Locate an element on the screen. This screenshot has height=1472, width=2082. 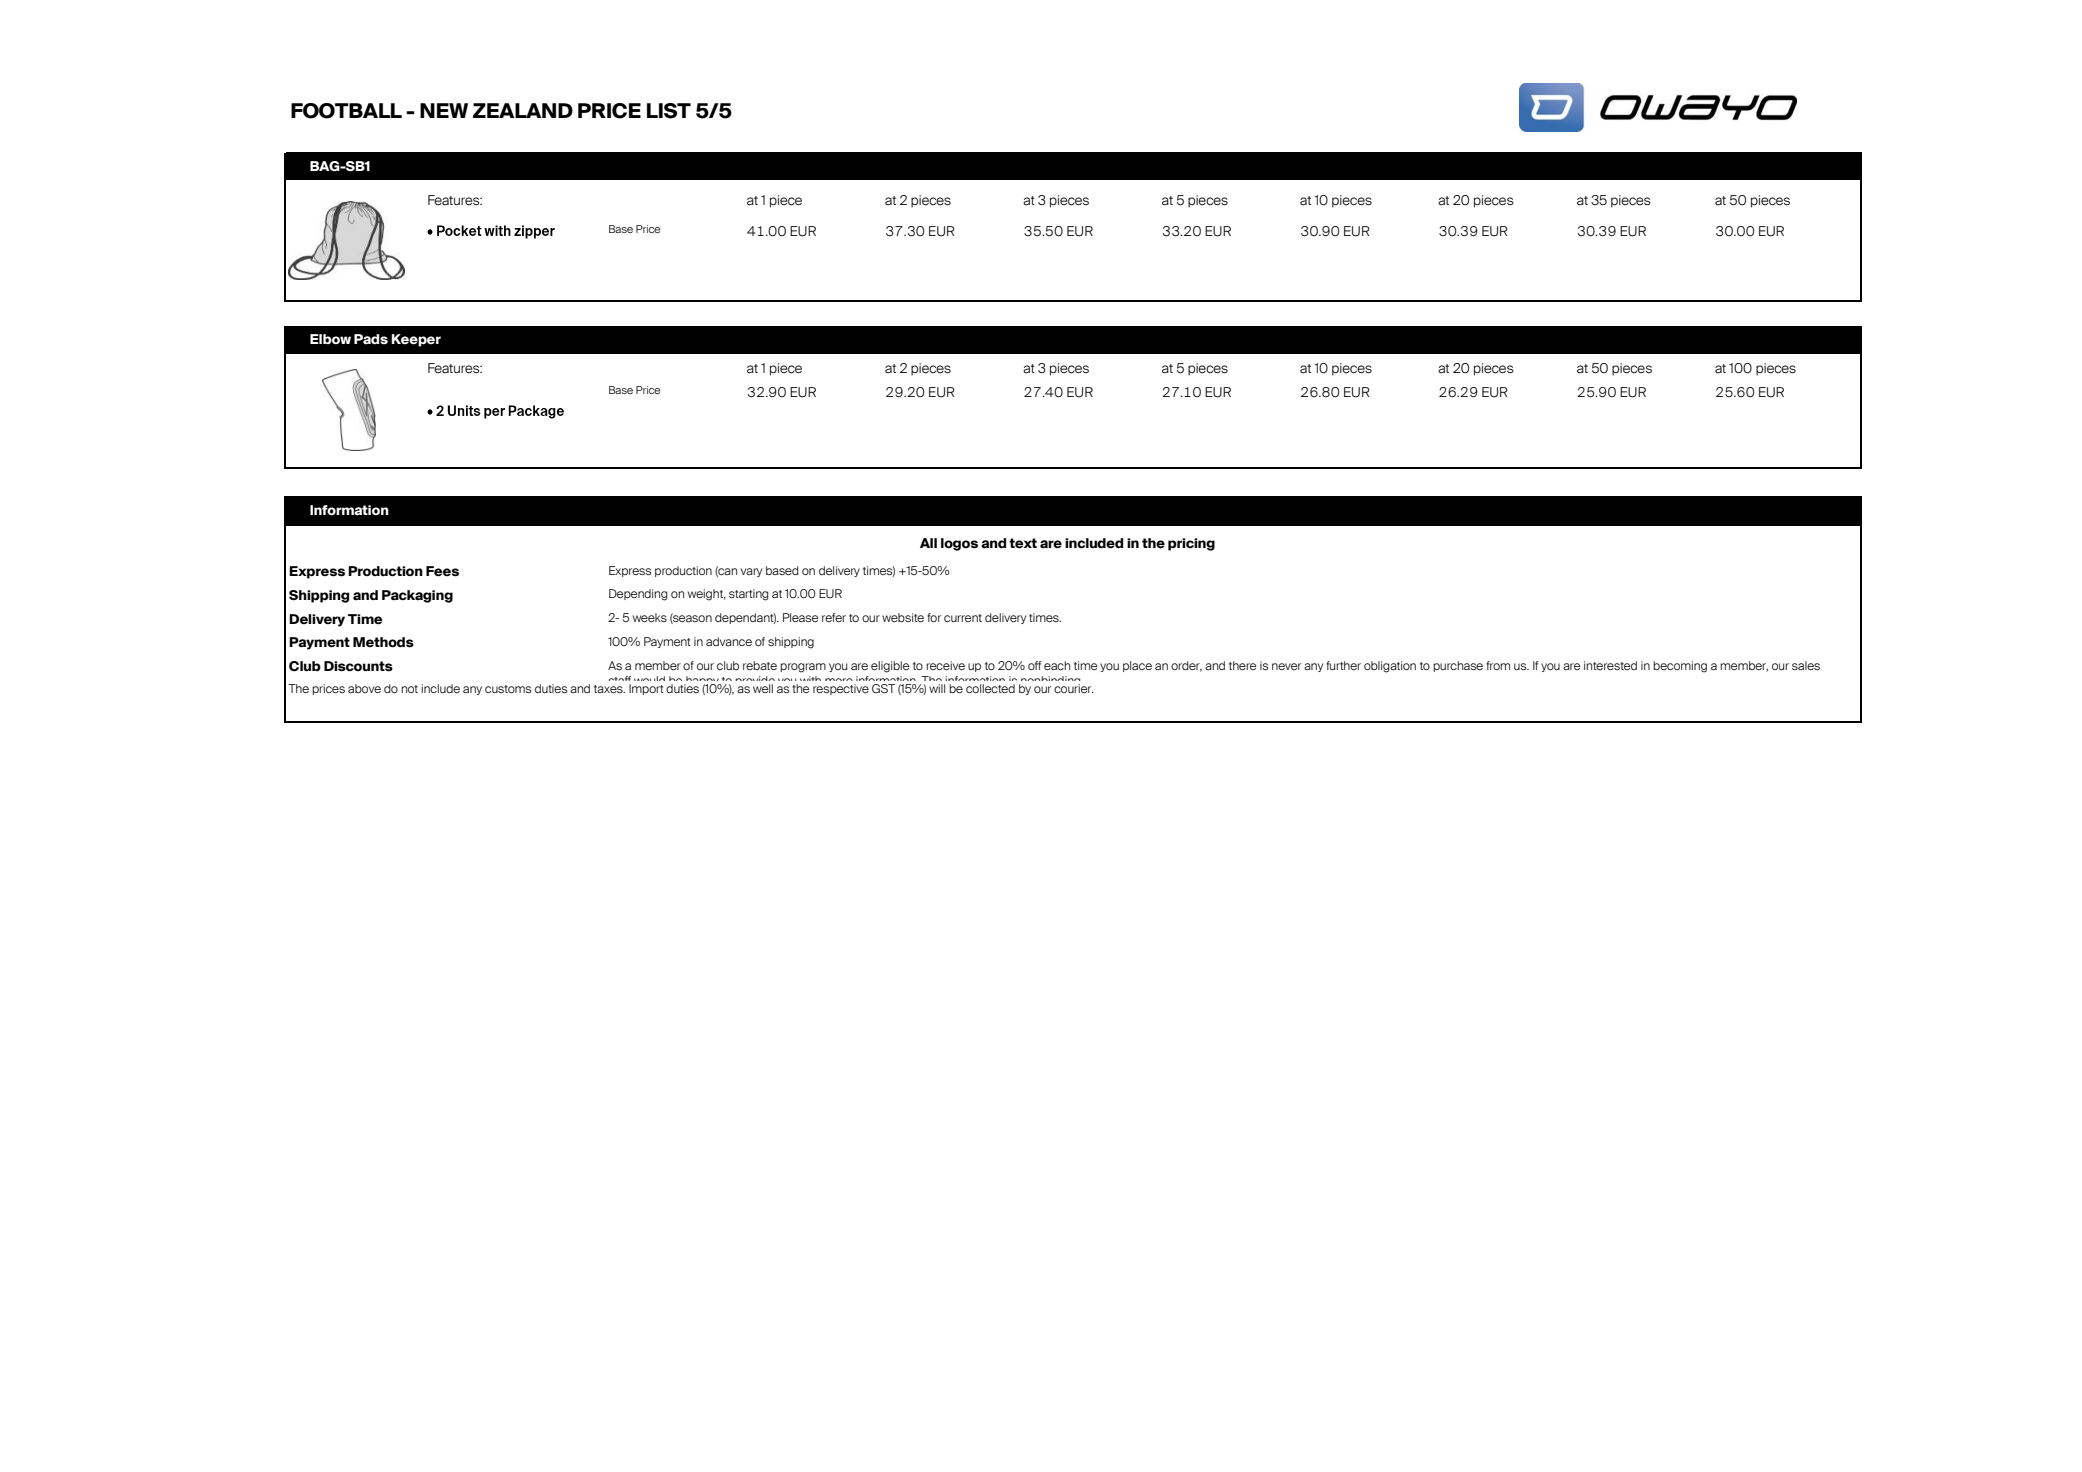
NEW is located at coordinates (444, 110).
